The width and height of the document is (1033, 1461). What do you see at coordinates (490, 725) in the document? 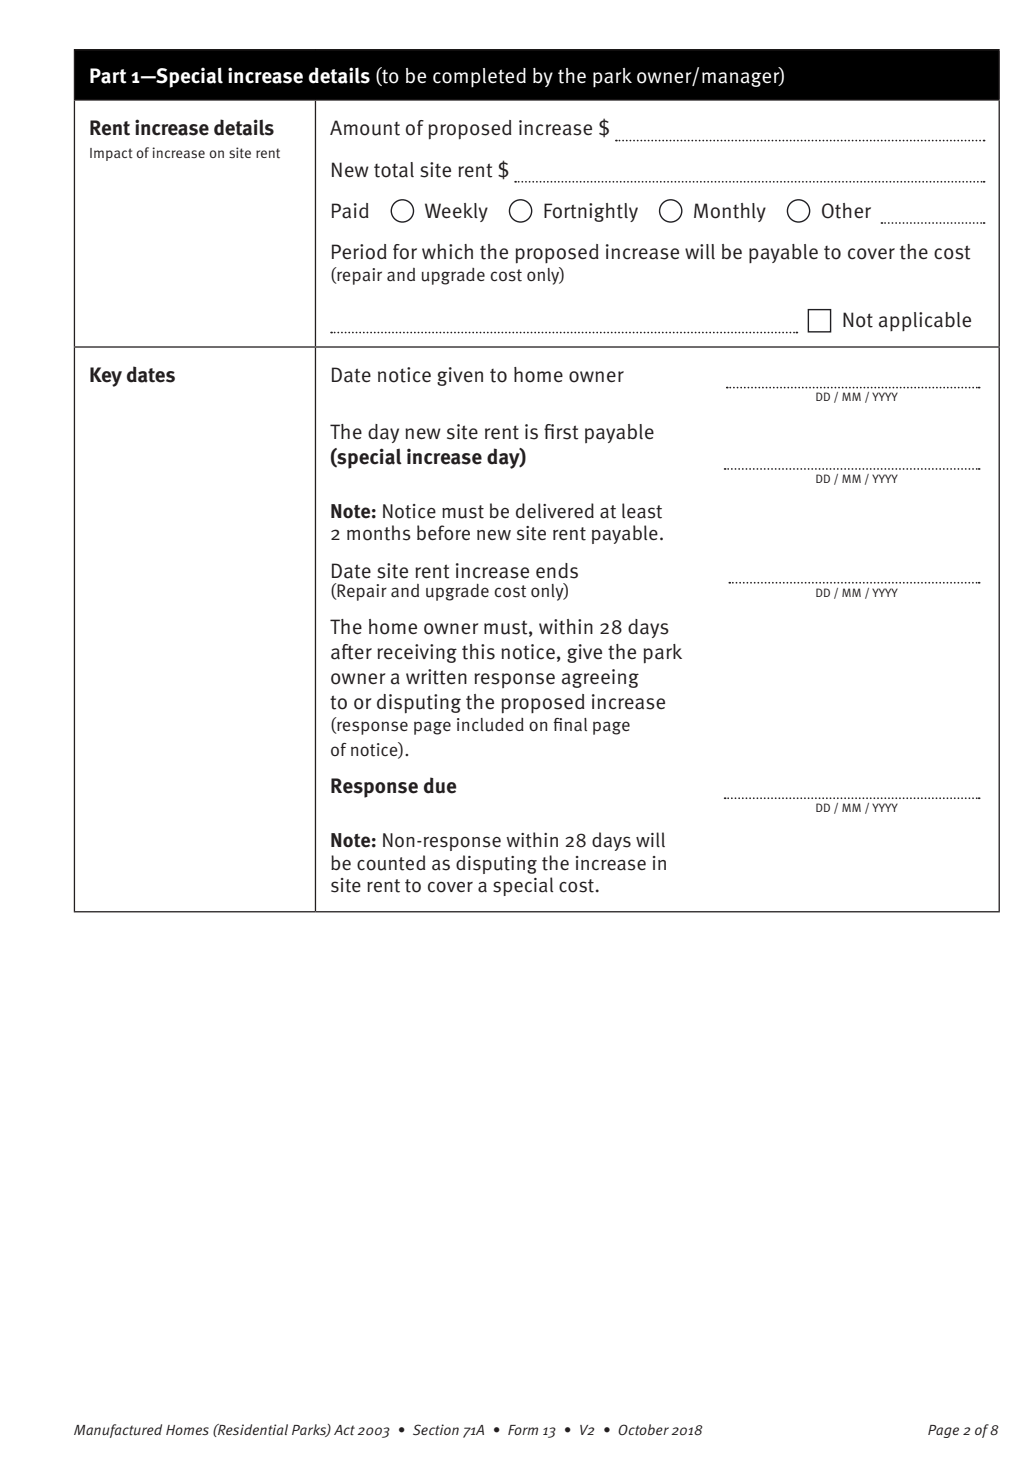
I see `included` at bounding box center [490, 725].
